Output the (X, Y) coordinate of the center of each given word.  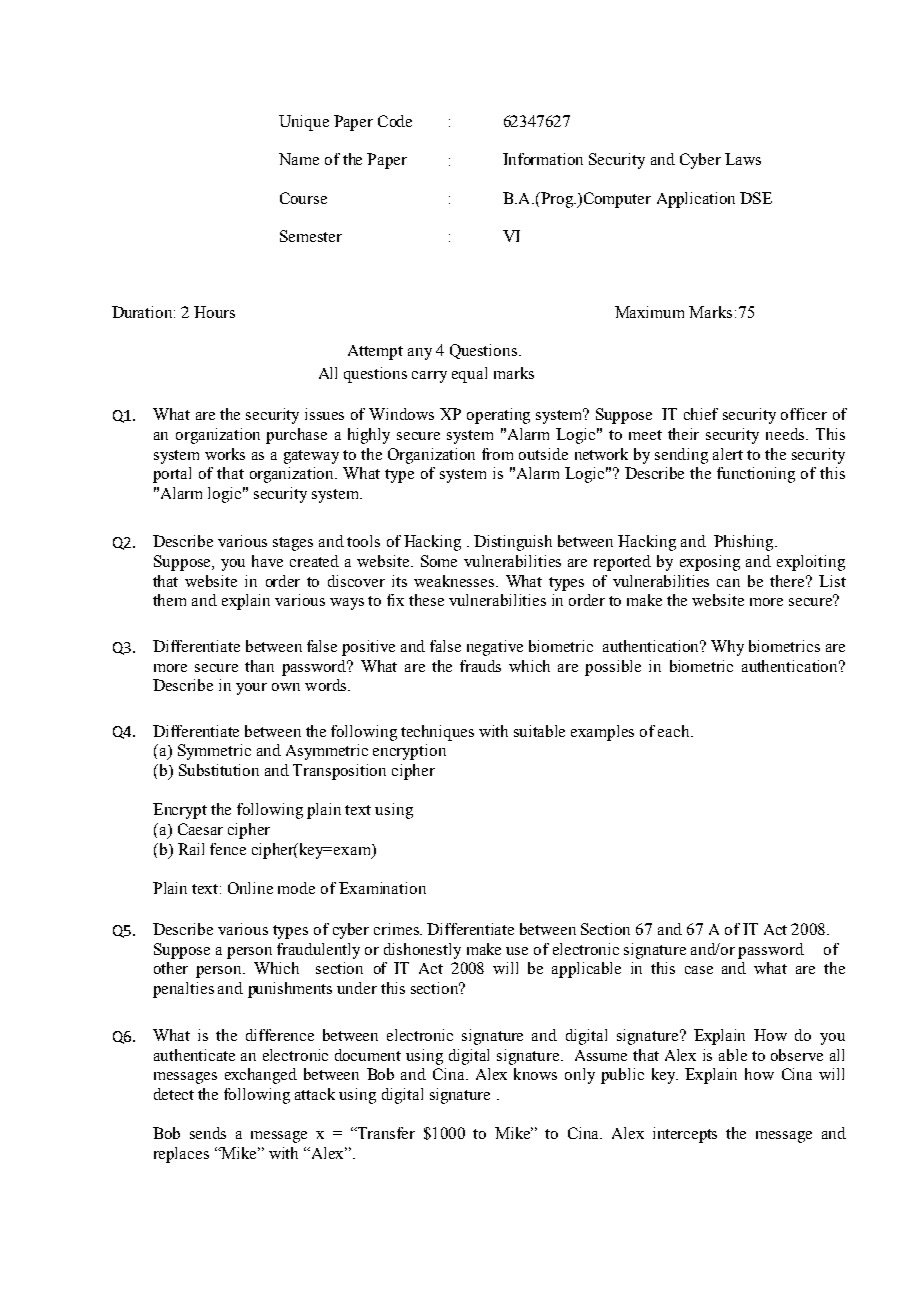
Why (727, 648)
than (259, 666)
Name (299, 159)
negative (495, 648)
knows (535, 1074)
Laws (743, 159)
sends (208, 1133)
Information (543, 159)
